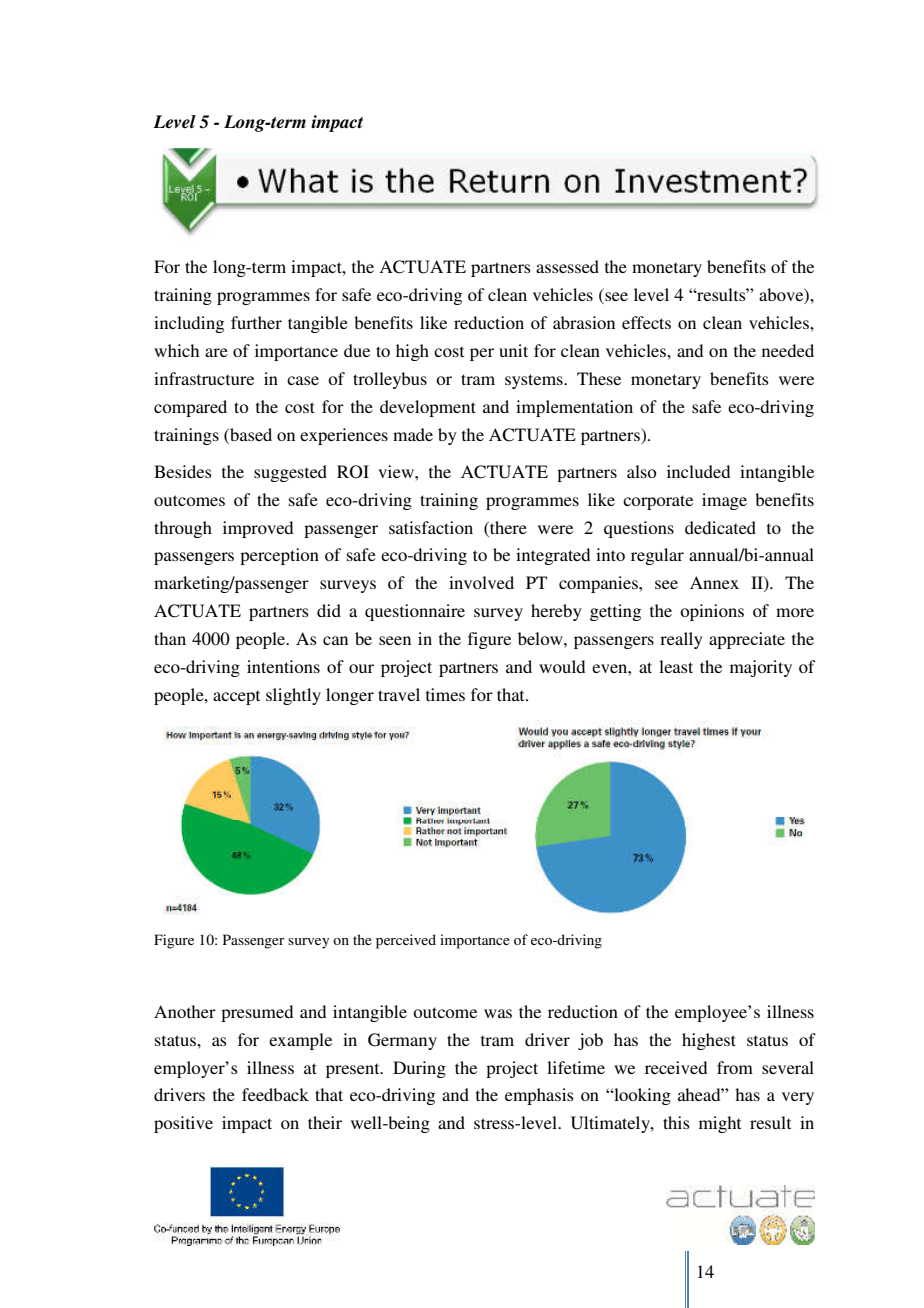 This screenshot has height=1308, width=924. What do you see at coordinates (275, 1094) in the screenshot?
I see `feedback` at bounding box center [275, 1094].
